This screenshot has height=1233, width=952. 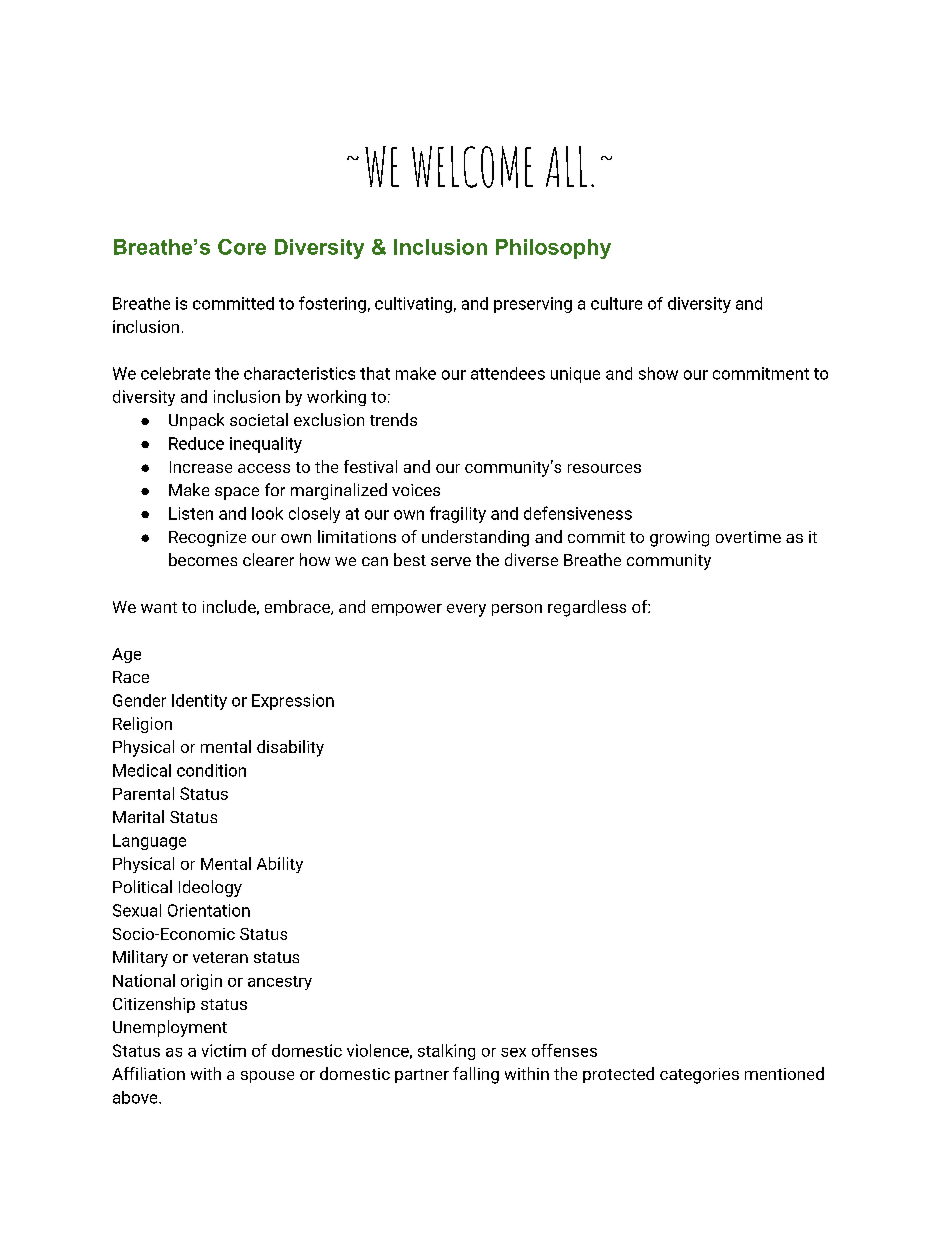 I want to click on victim, so click(x=224, y=1050).
